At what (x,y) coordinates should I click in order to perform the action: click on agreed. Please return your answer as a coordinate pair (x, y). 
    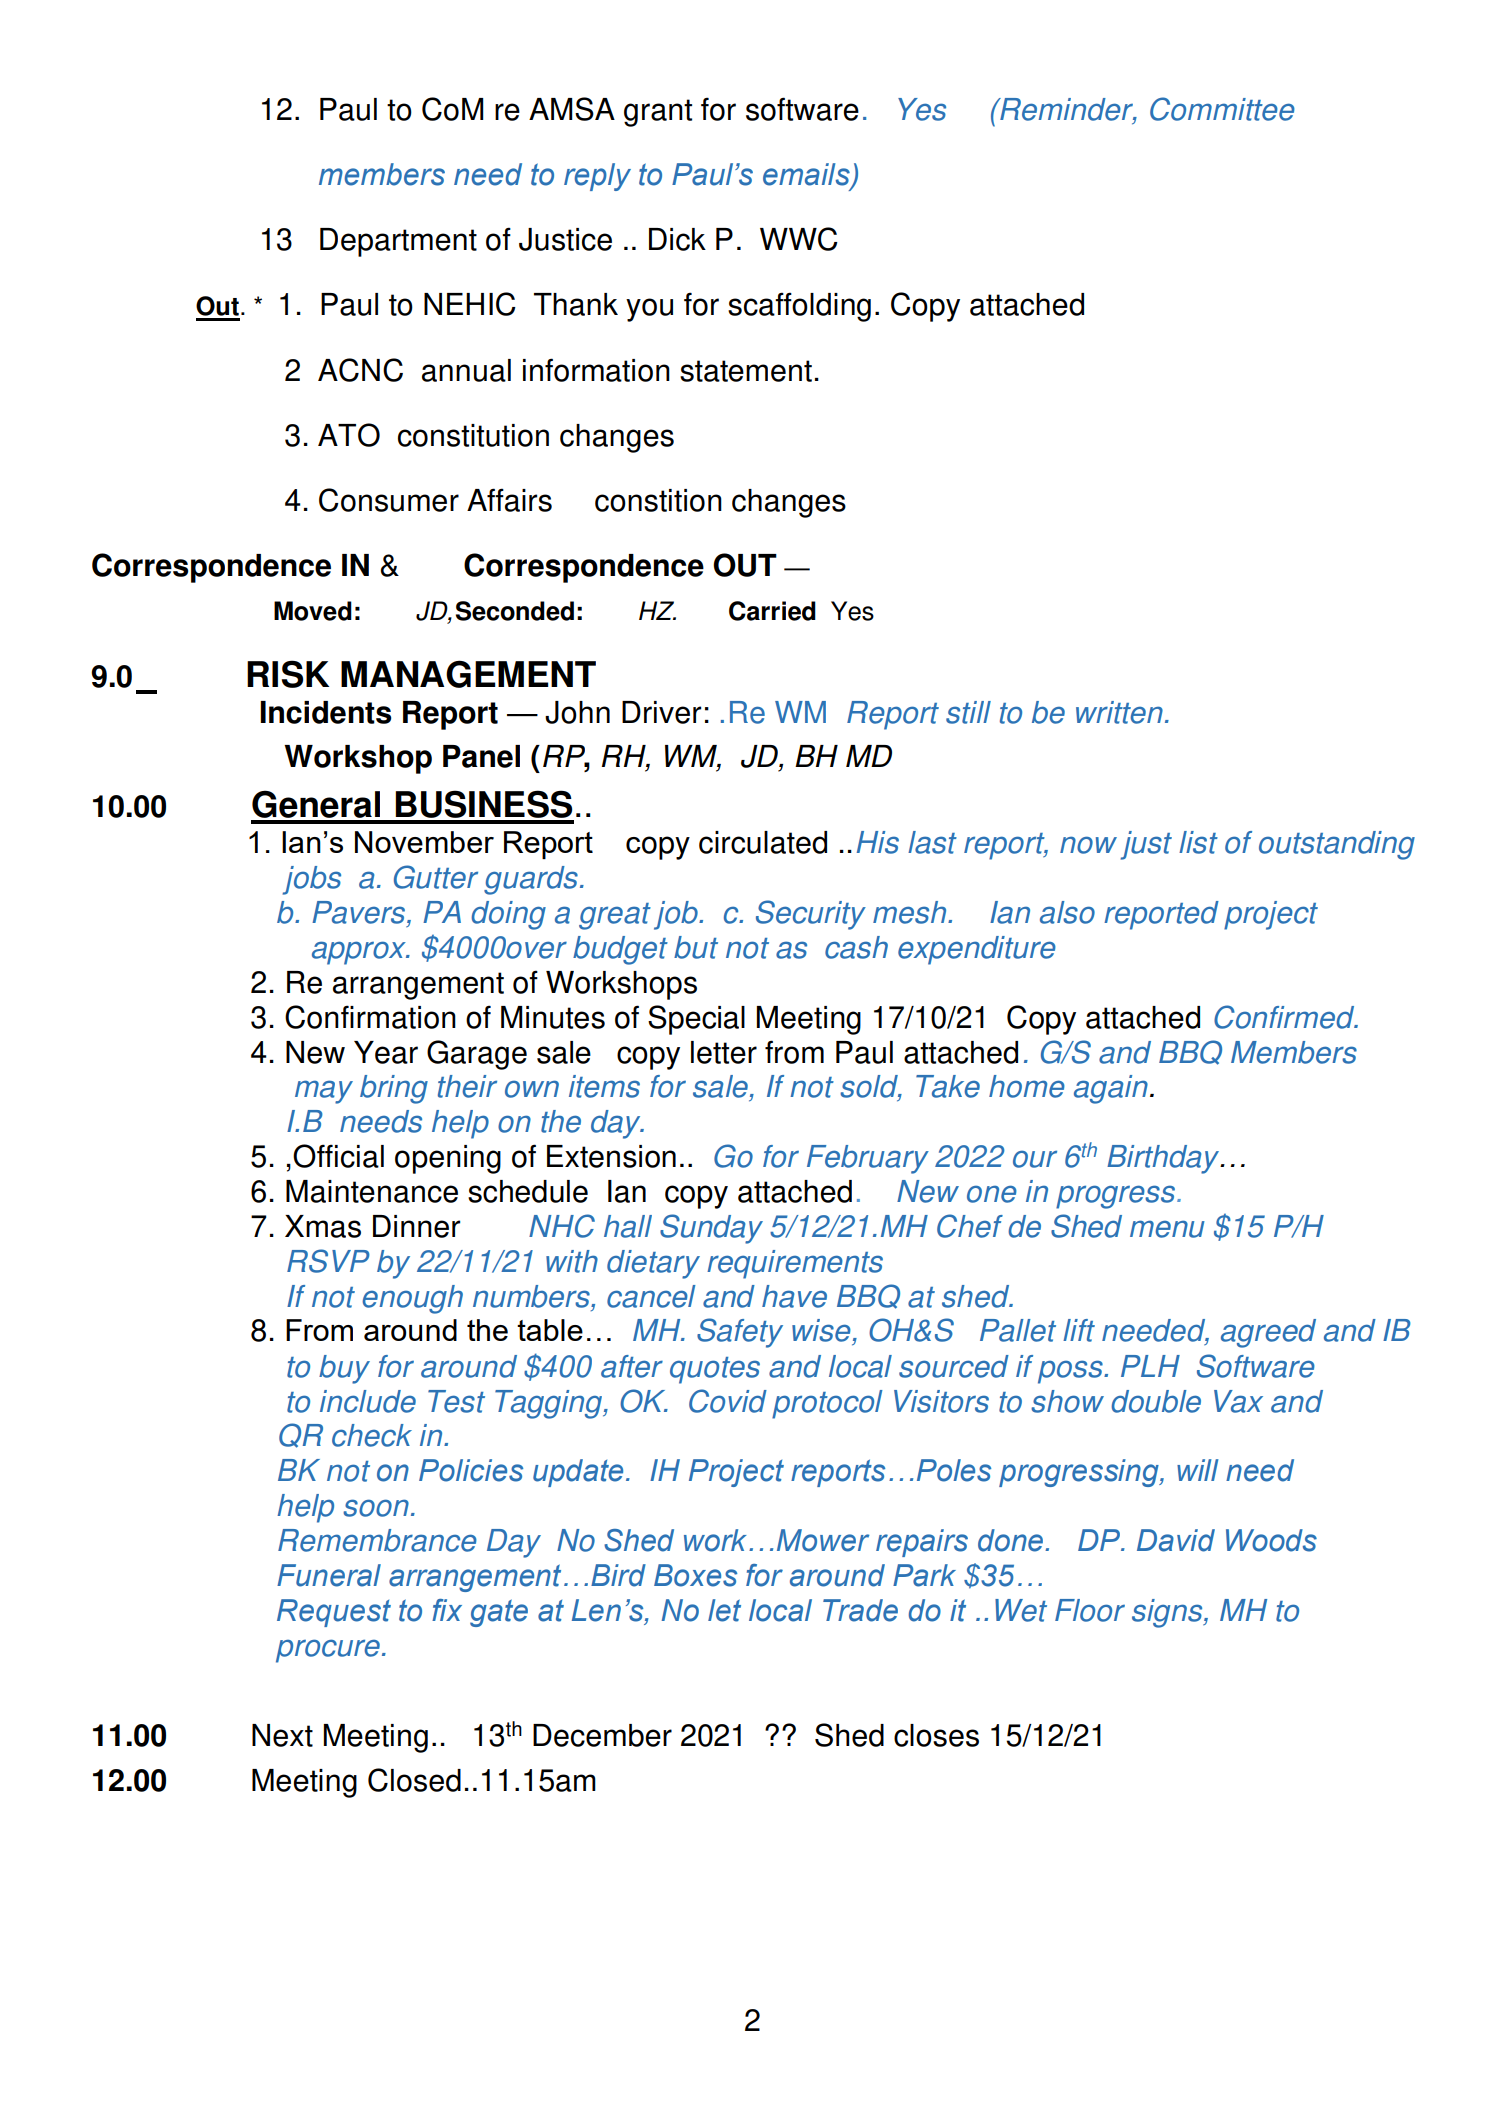
    Looking at the image, I should click on (1268, 1333).
